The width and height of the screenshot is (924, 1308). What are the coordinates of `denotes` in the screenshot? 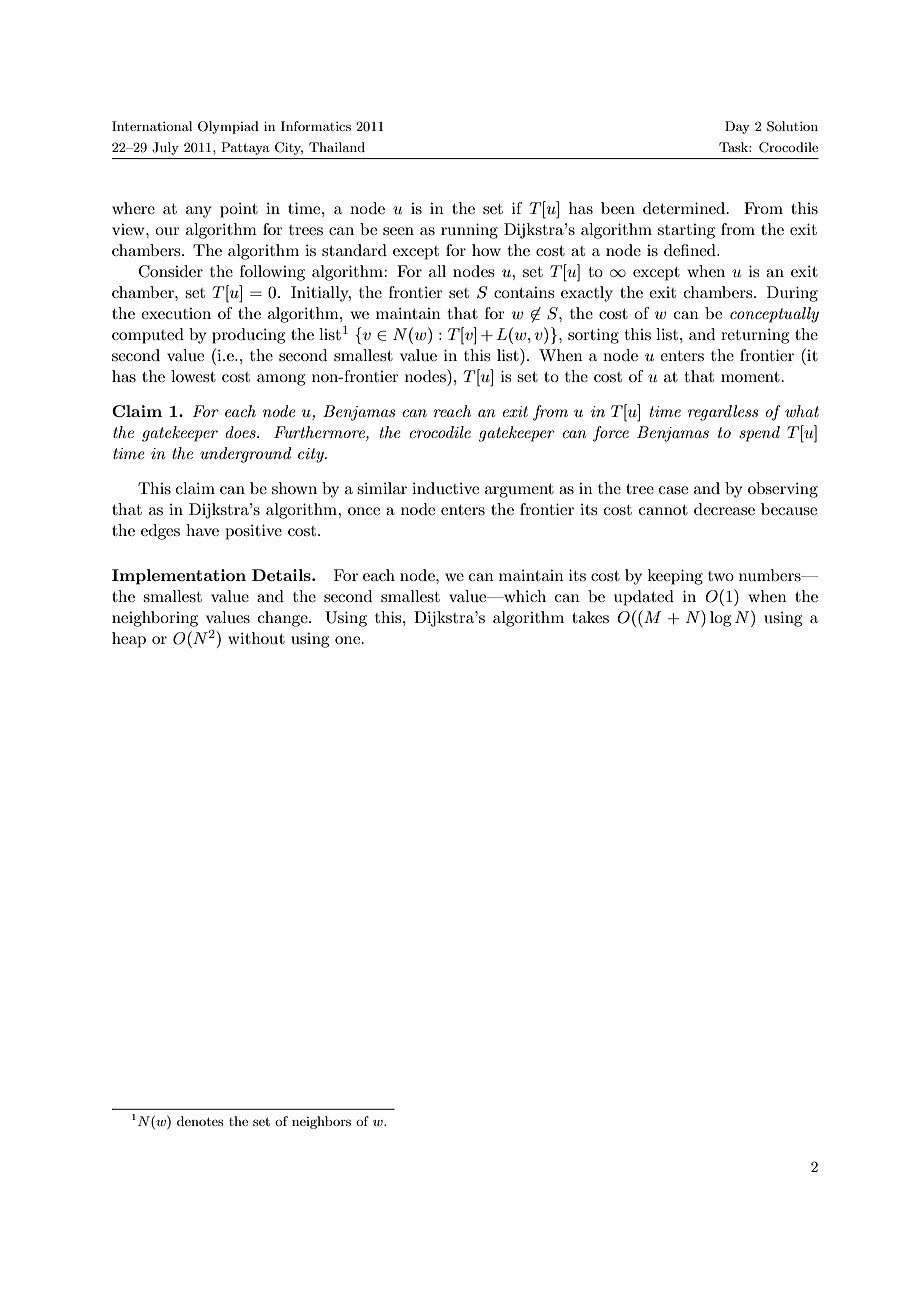 It's located at (200, 1121).
